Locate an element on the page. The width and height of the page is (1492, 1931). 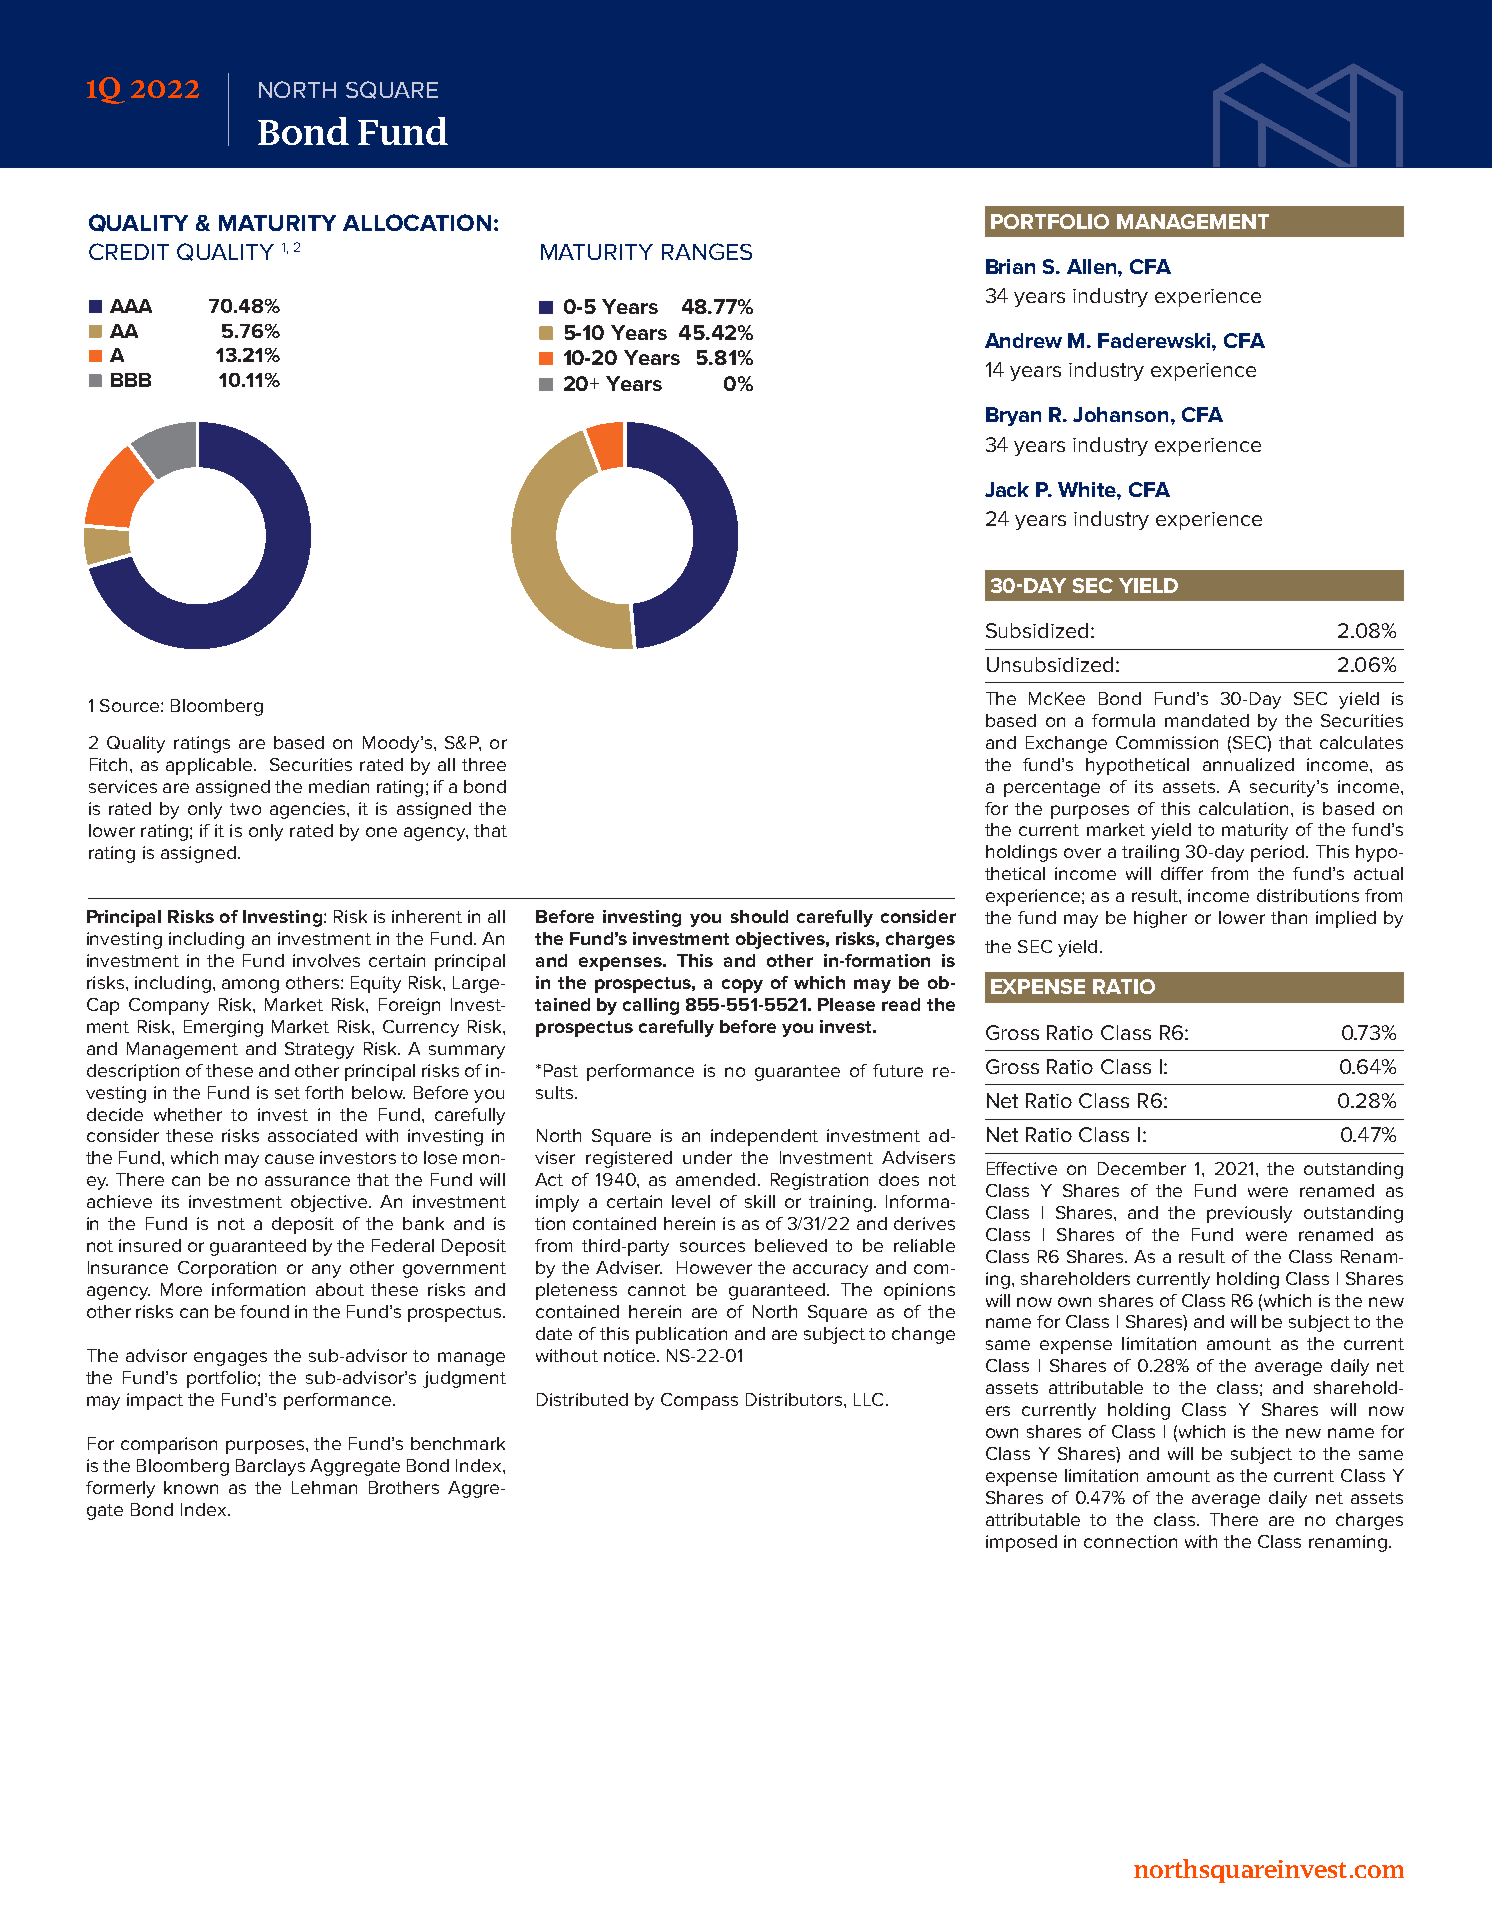
two is located at coordinates (245, 809).
